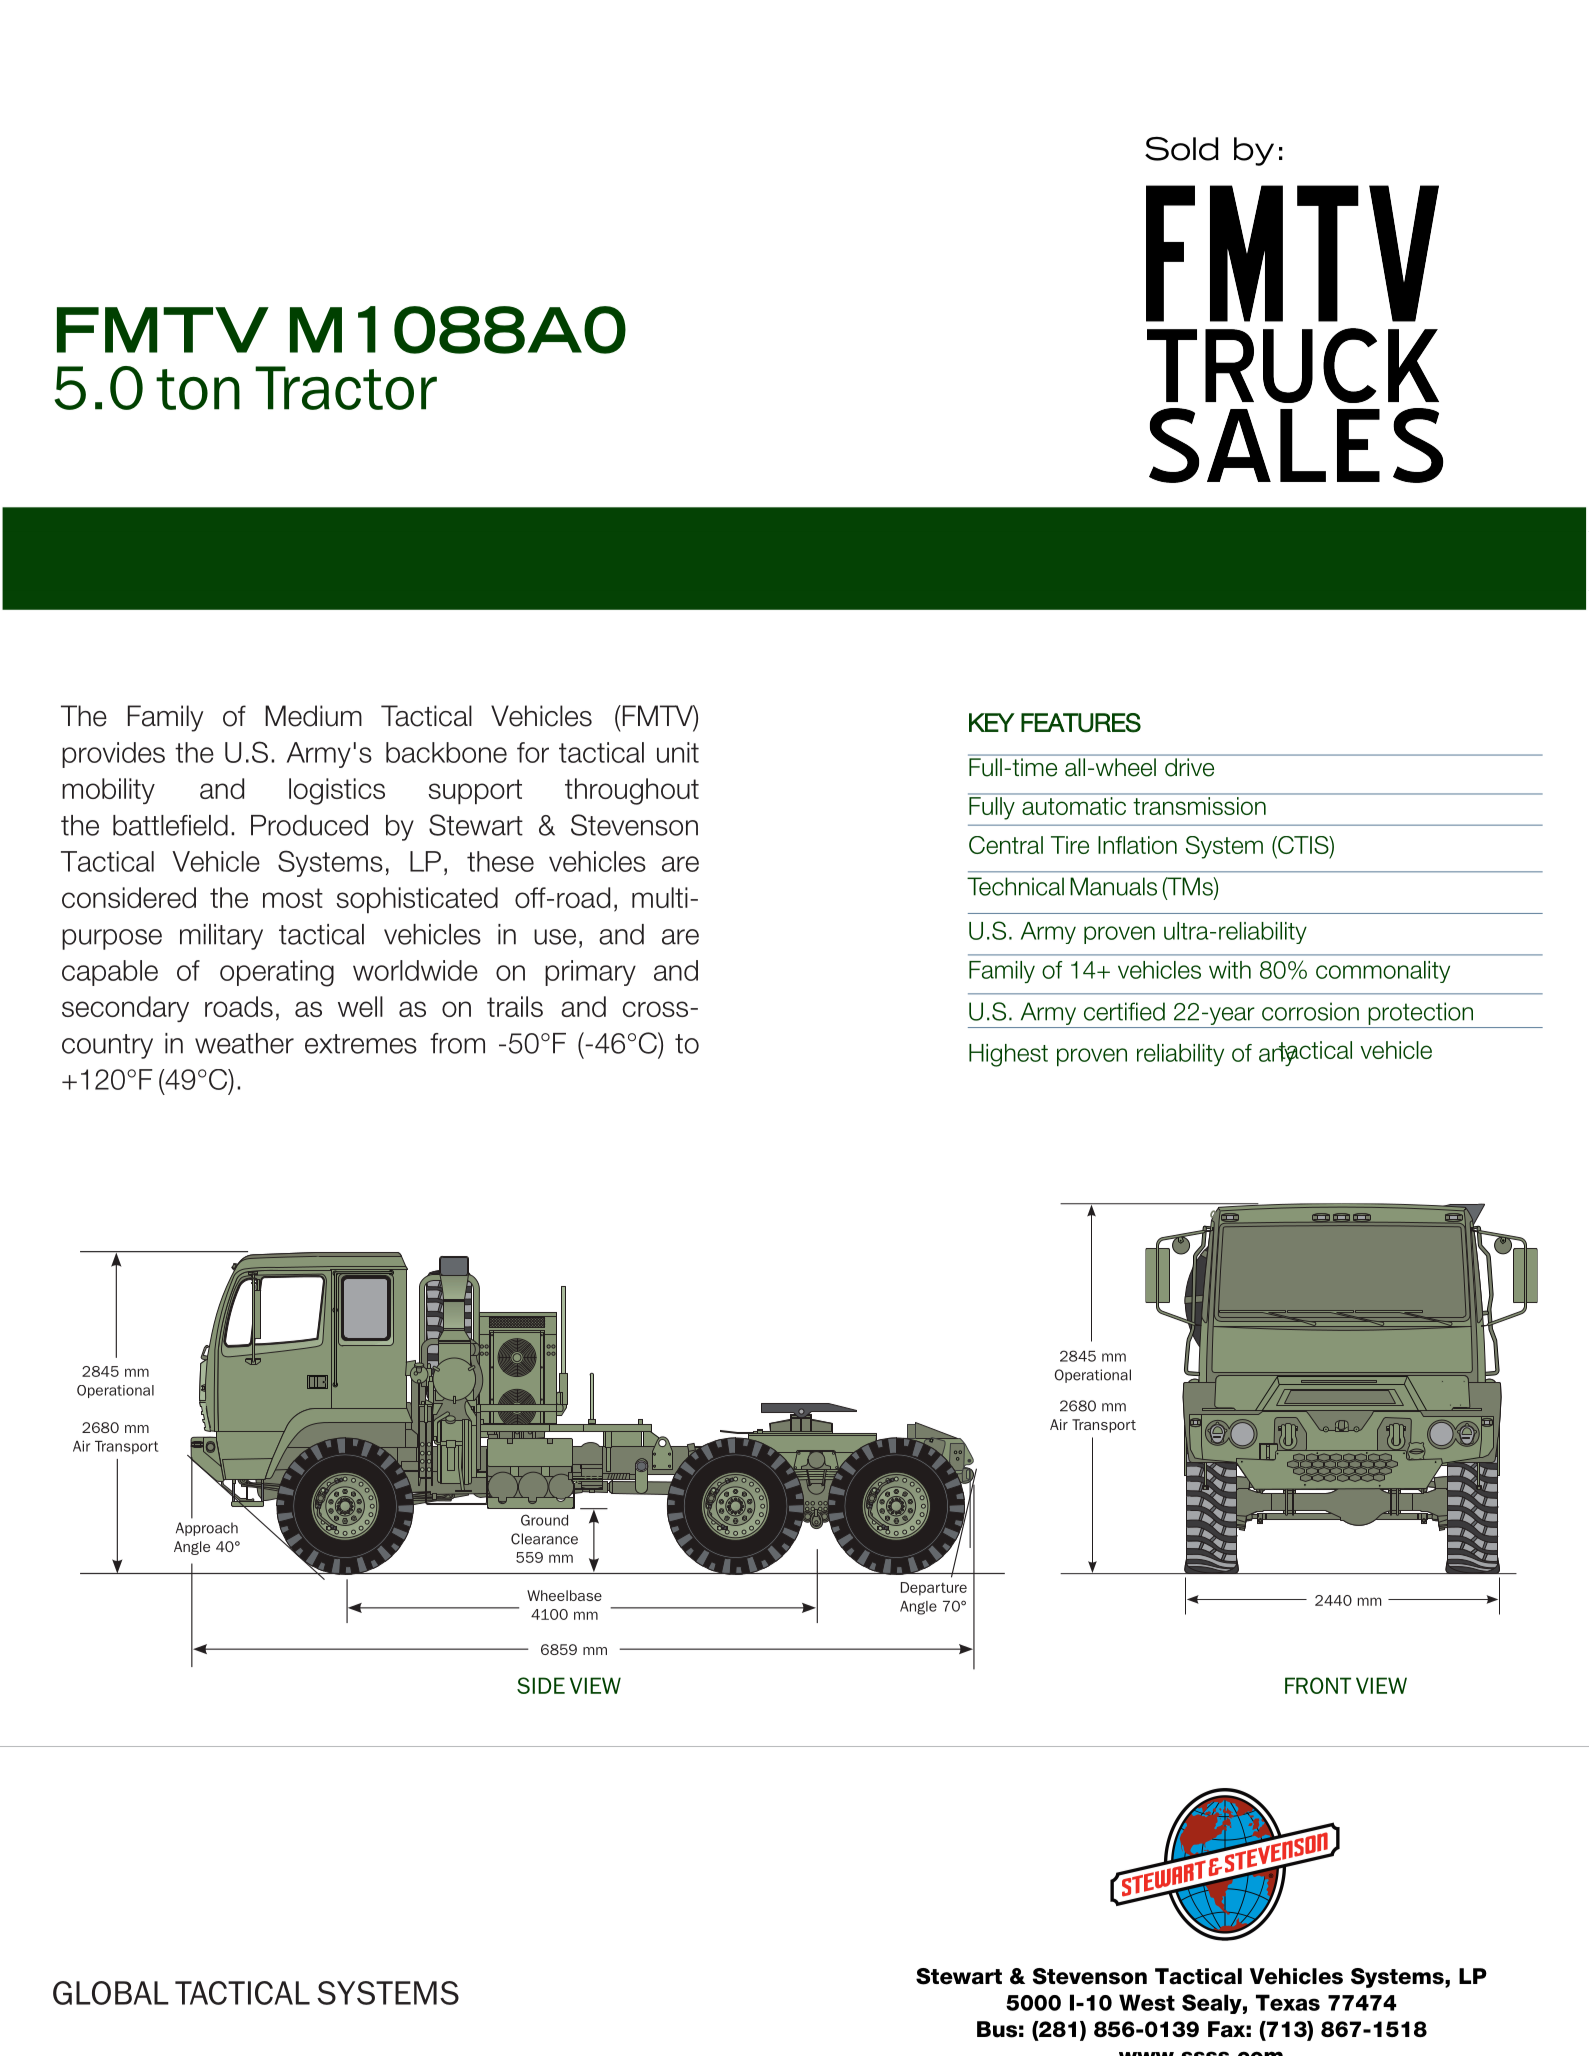 Image resolution: width=1589 pixels, height=2056 pixels. Describe the element at coordinates (1182, 149) in the screenshot. I see `Sold` at that location.
